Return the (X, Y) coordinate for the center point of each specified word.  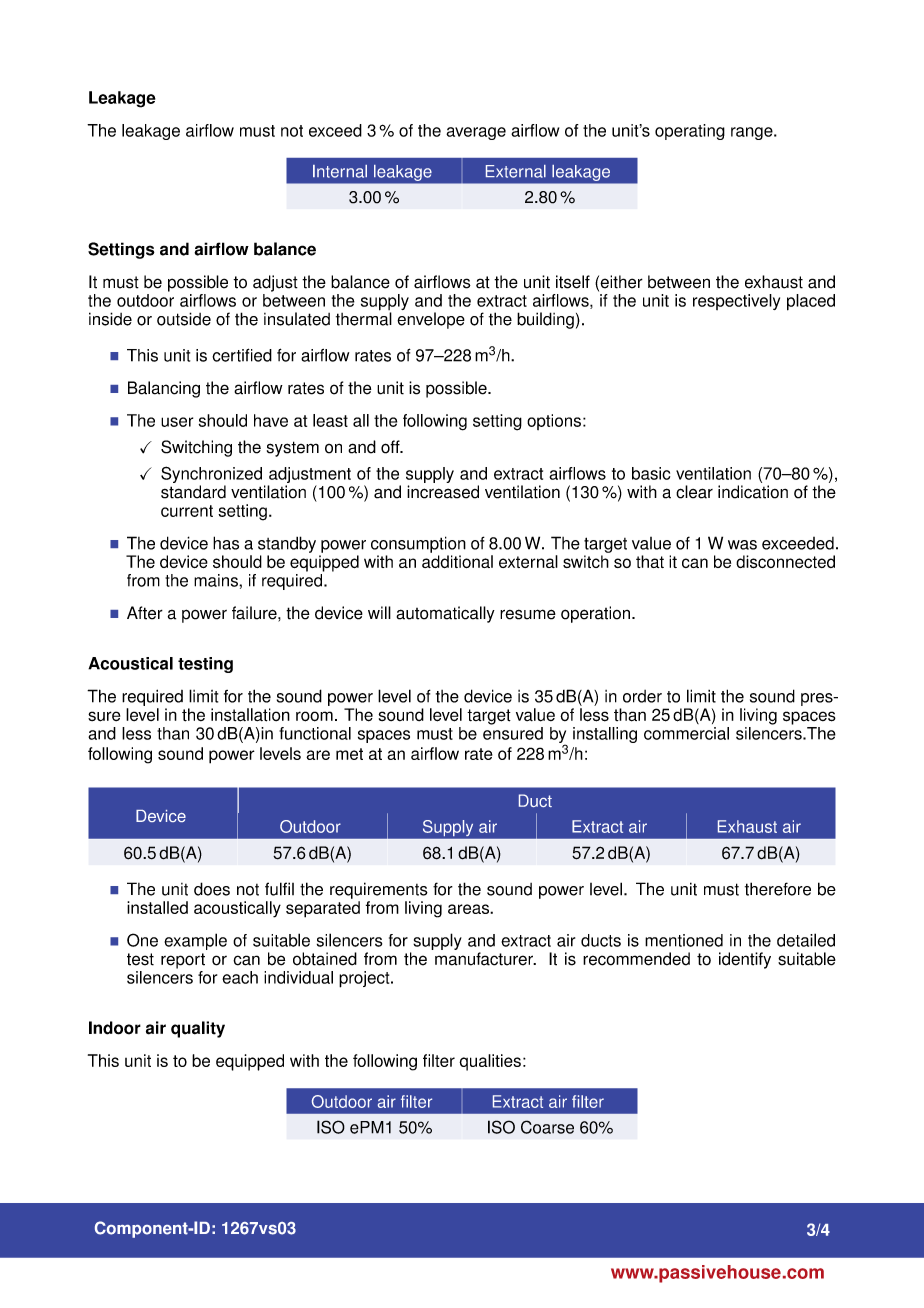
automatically (445, 614)
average (476, 133)
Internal (340, 171)
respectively (736, 302)
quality (198, 1029)
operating (690, 132)
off (391, 447)
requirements (379, 890)
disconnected (785, 562)
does (212, 889)
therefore (778, 889)
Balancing (164, 389)
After (145, 613)
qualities (490, 1062)
